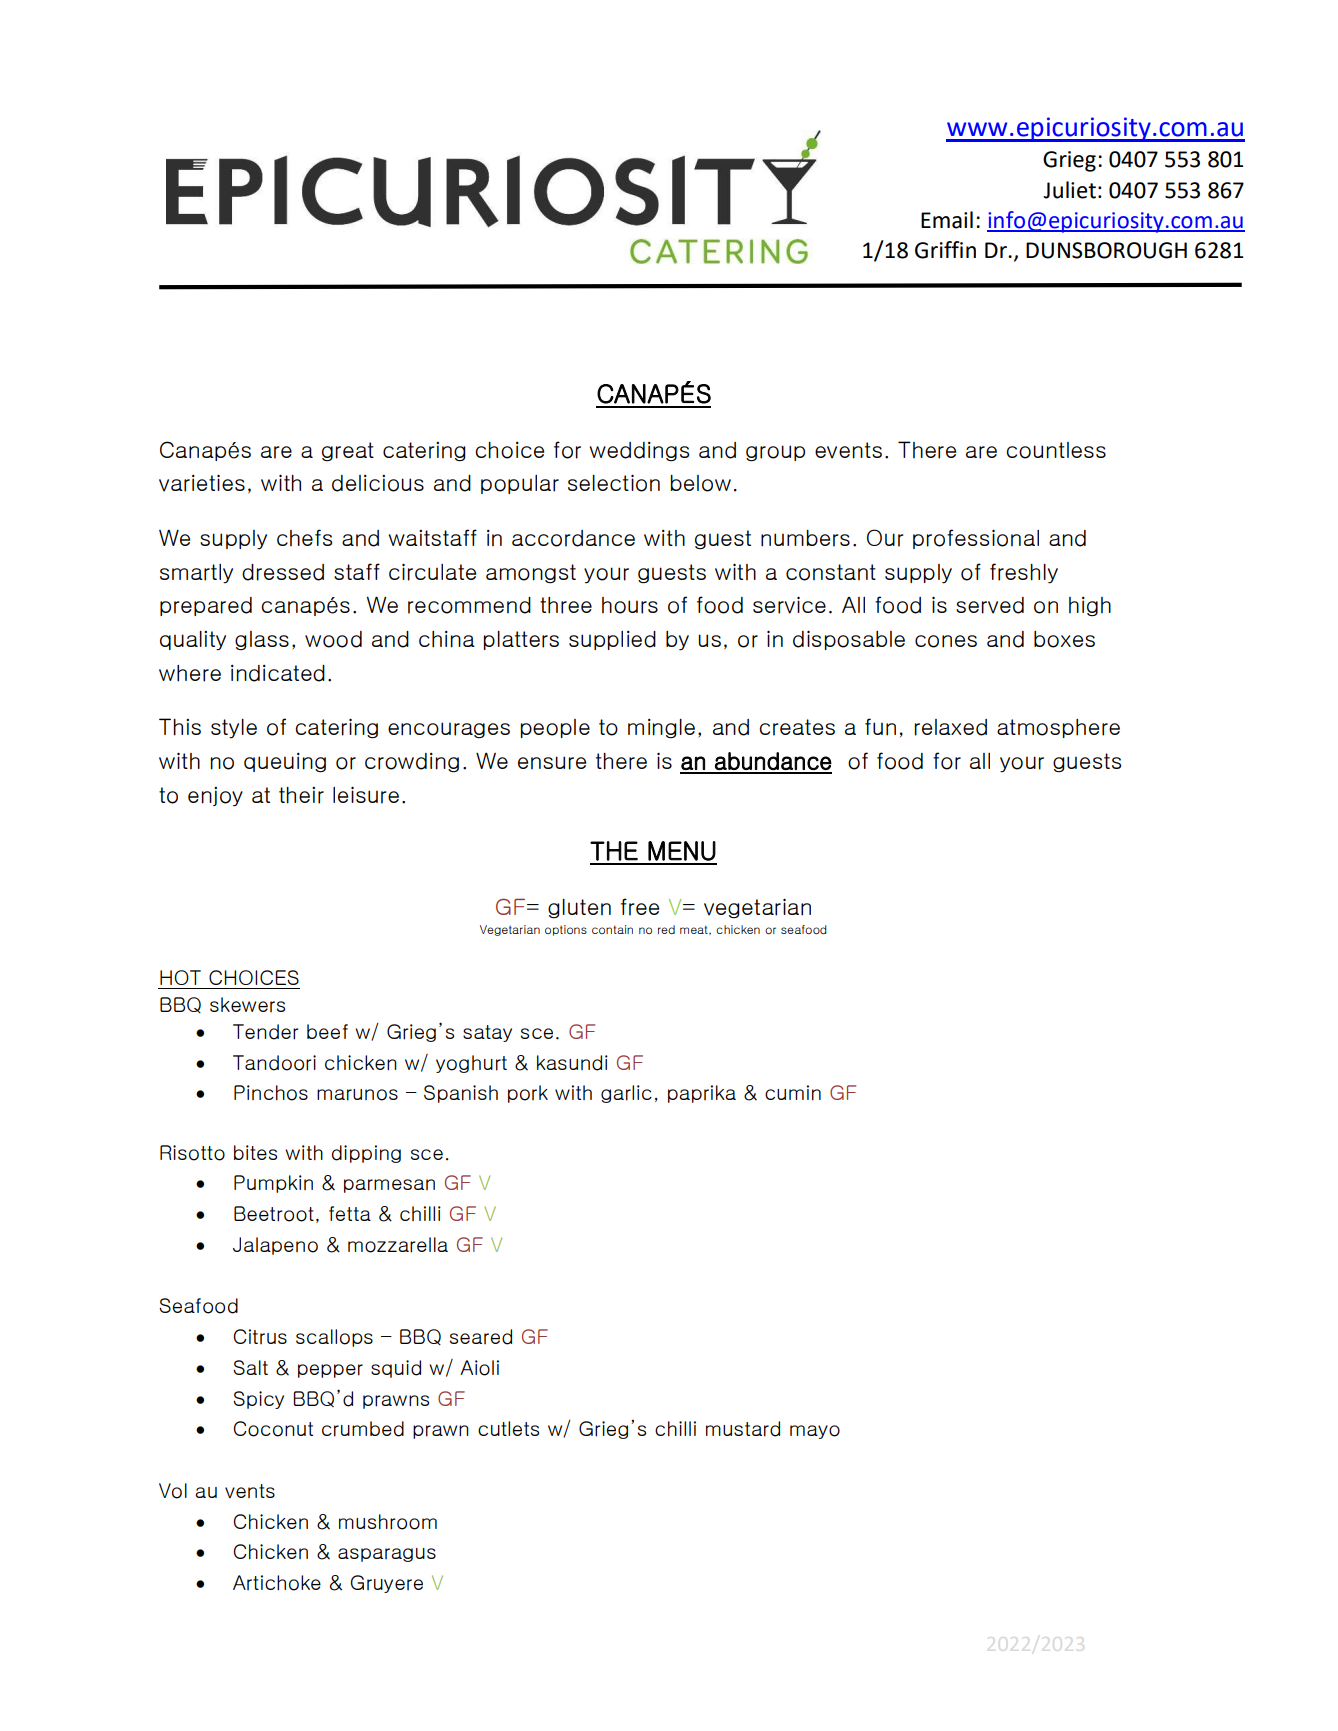 The image size is (1338, 1731). Describe the element at coordinates (277, 1583) in the image. I see `Artichoke` at that location.
